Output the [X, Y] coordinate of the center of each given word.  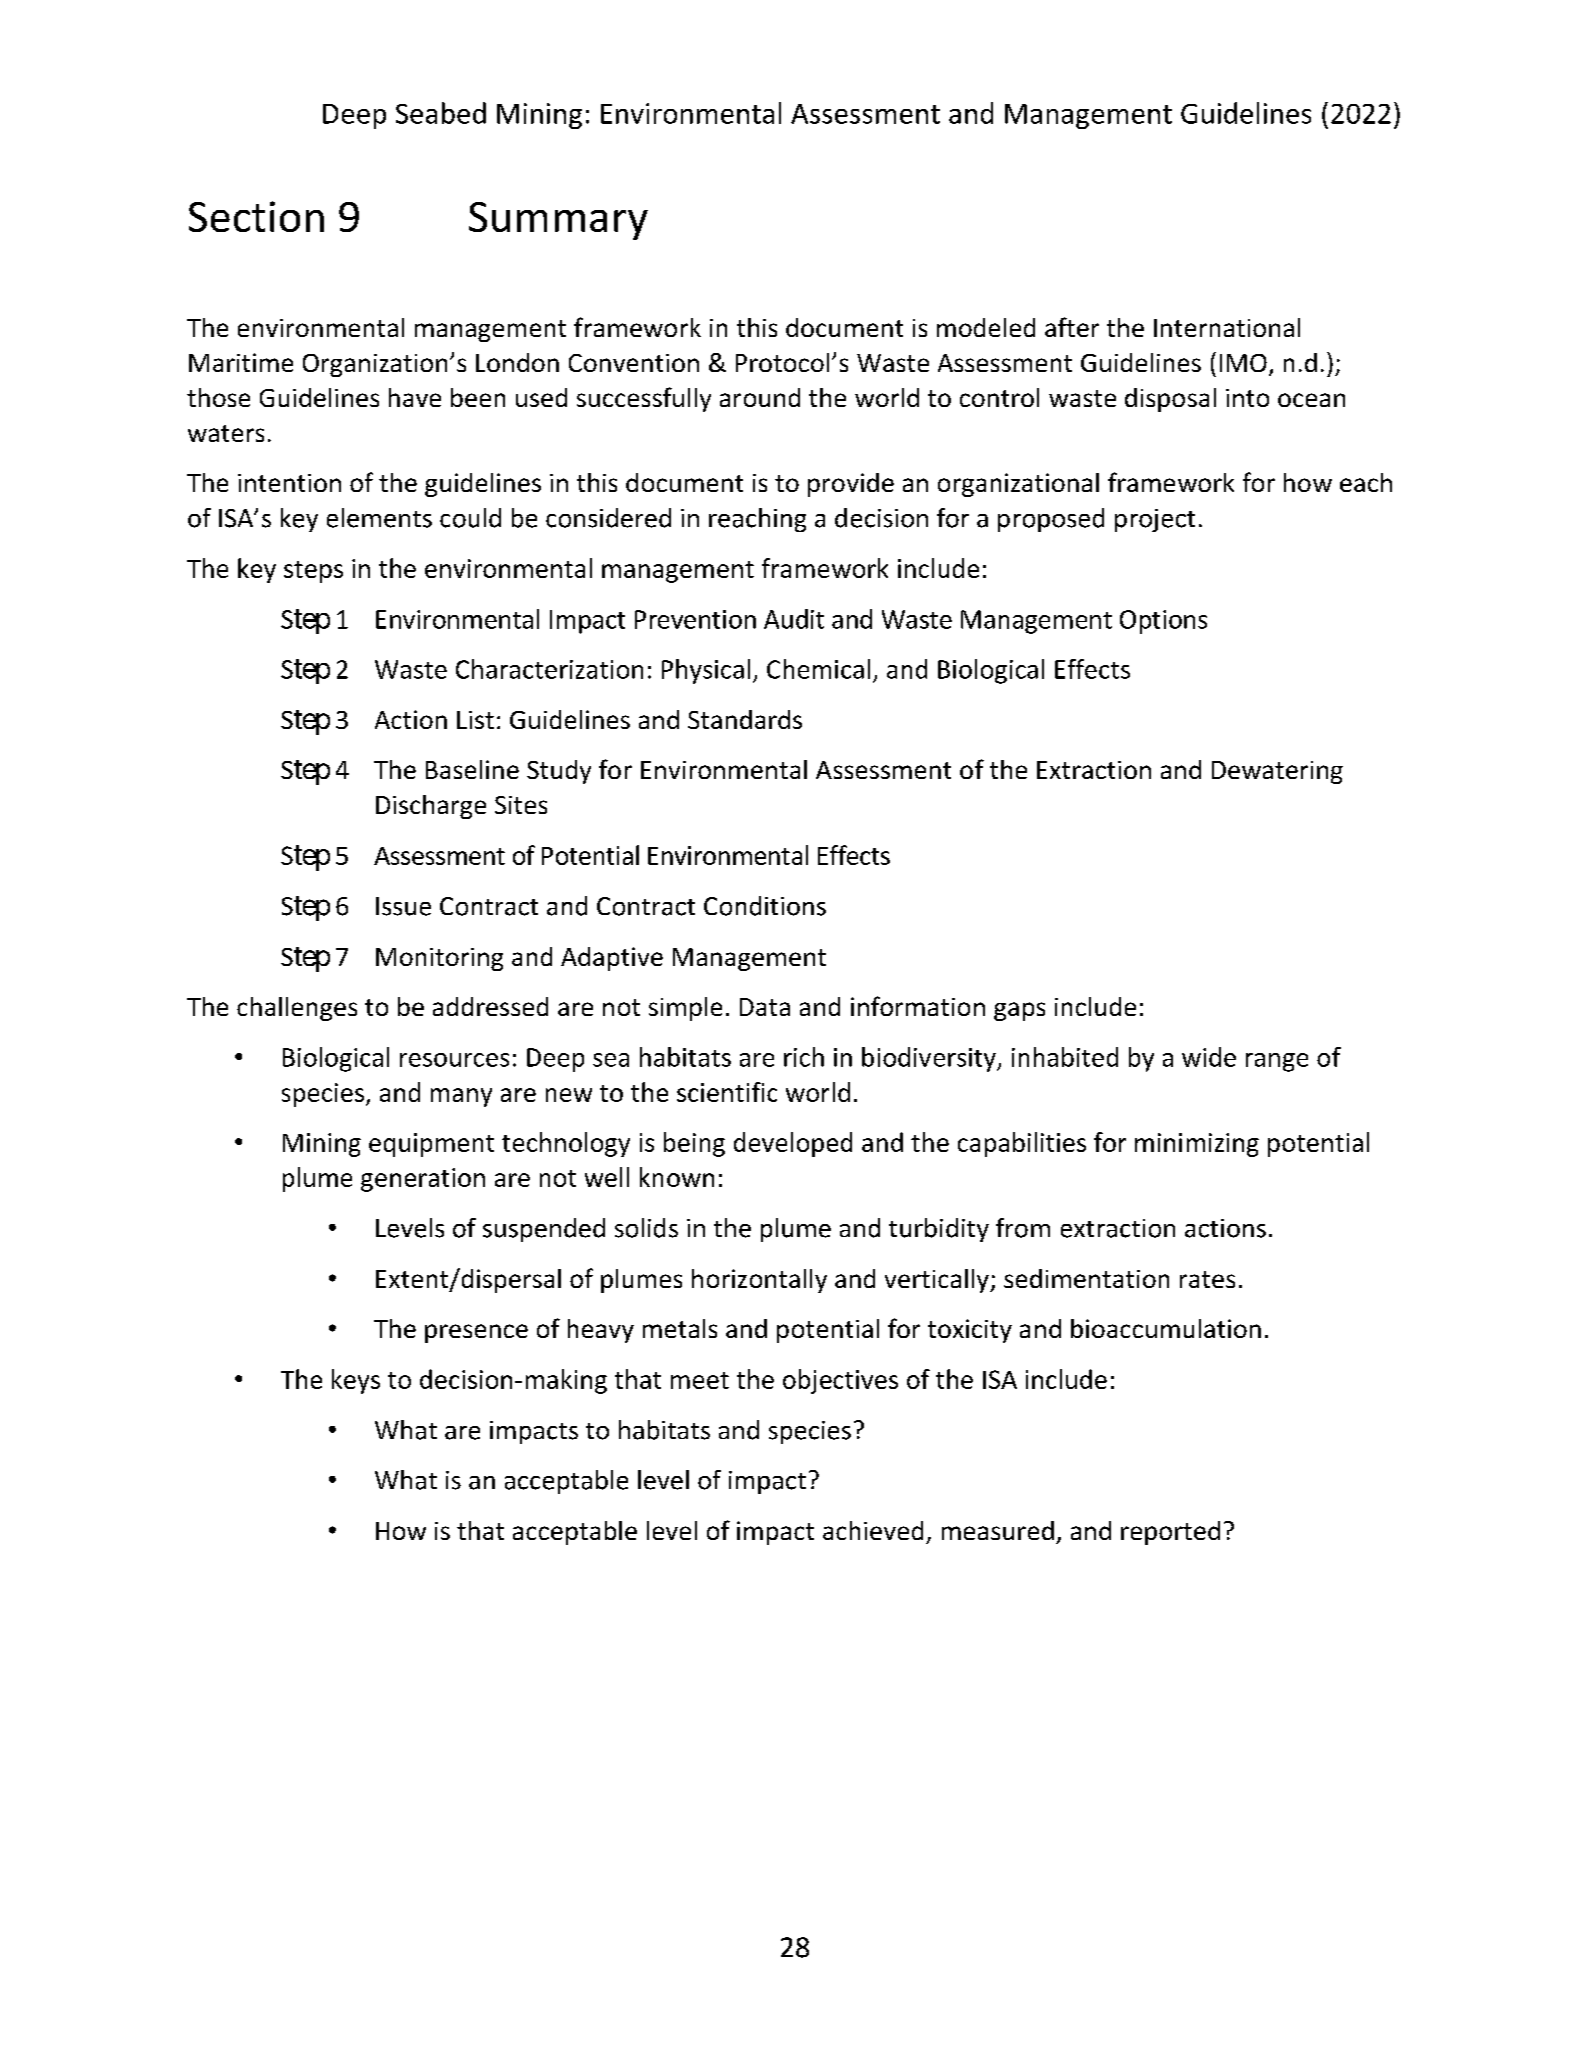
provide [851, 485]
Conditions [765, 906]
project [1155, 520]
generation [423, 1180]
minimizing [1197, 1145]
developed [793, 1144]
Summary [558, 221]
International [1227, 327]
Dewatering [1277, 772]
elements [379, 518]
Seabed [441, 113]
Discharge [431, 807]
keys [356, 1381]
